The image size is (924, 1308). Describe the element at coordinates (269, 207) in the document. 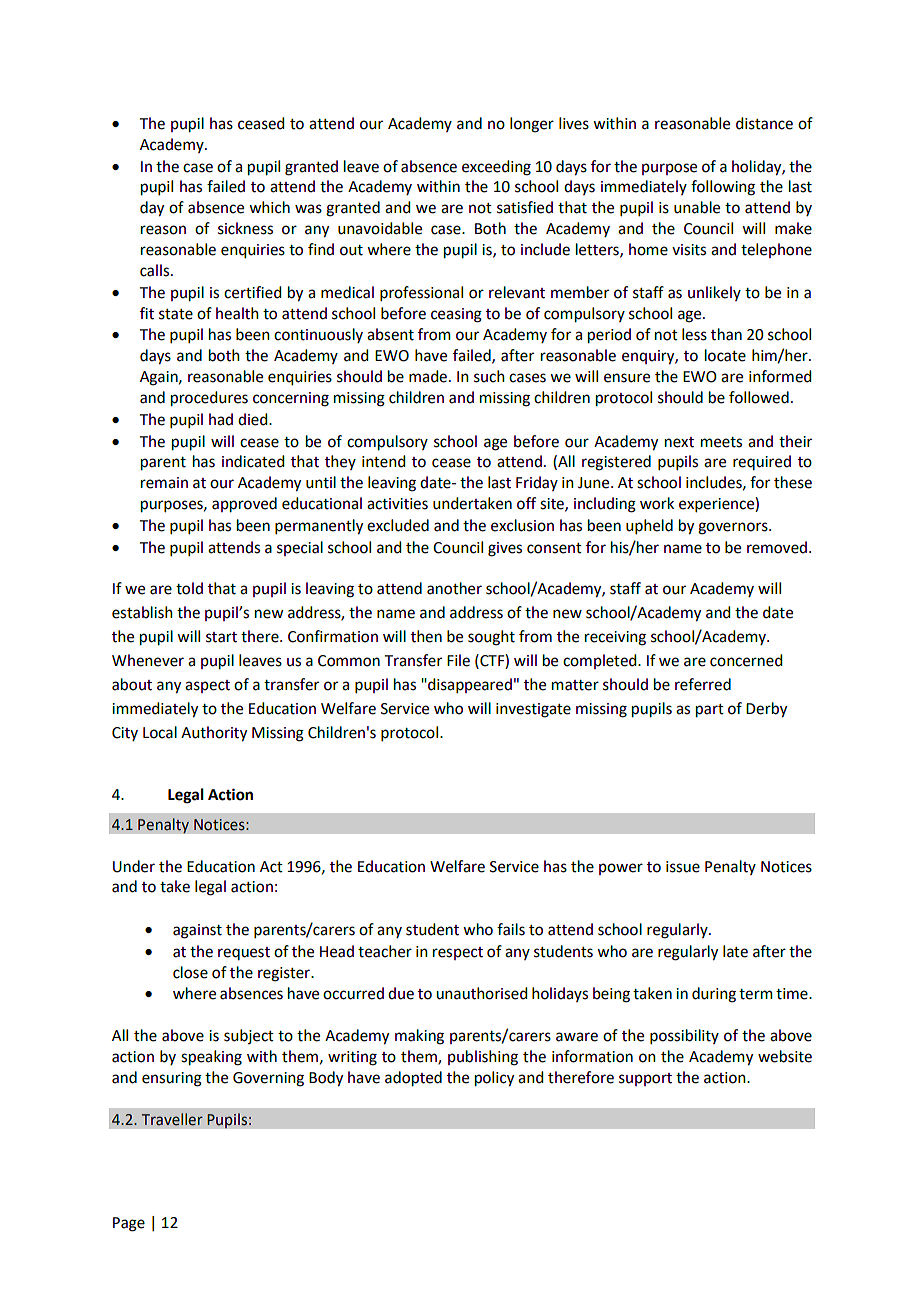

I see `which` at that location.
